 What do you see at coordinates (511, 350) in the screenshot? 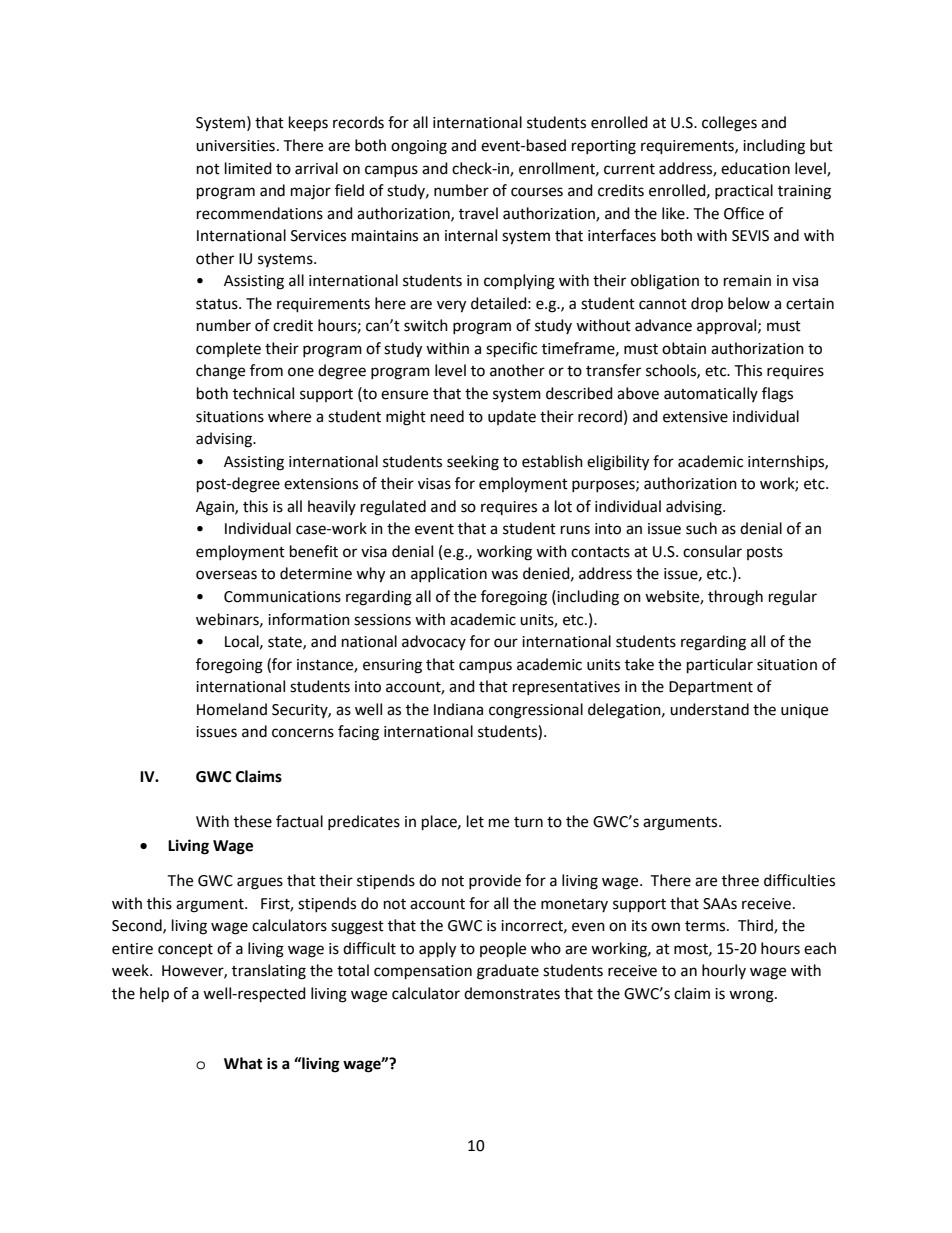
I see `specific` at bounding box center [511, 350].
